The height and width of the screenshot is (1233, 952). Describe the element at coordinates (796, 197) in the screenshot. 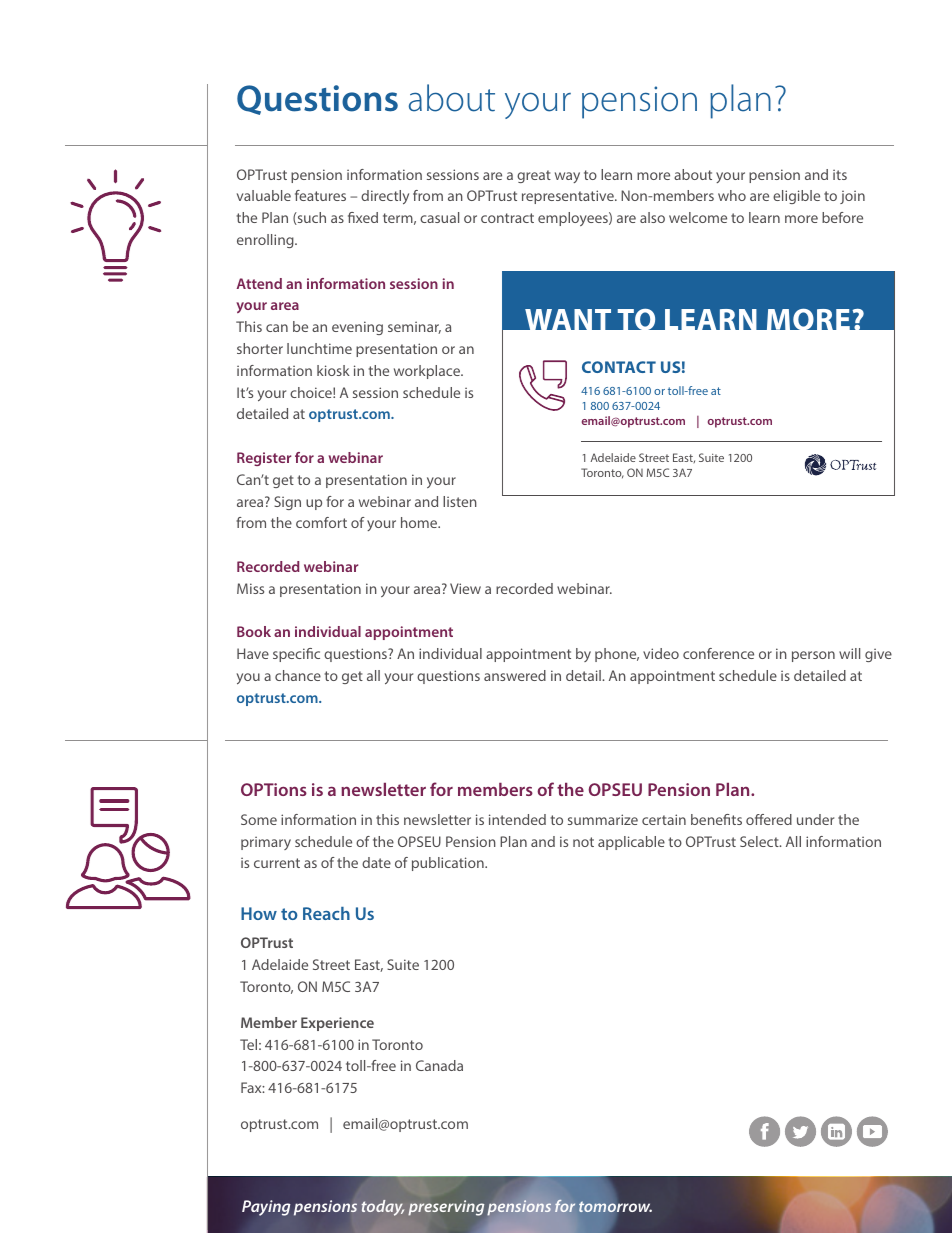

I see `eligible` at that location.
